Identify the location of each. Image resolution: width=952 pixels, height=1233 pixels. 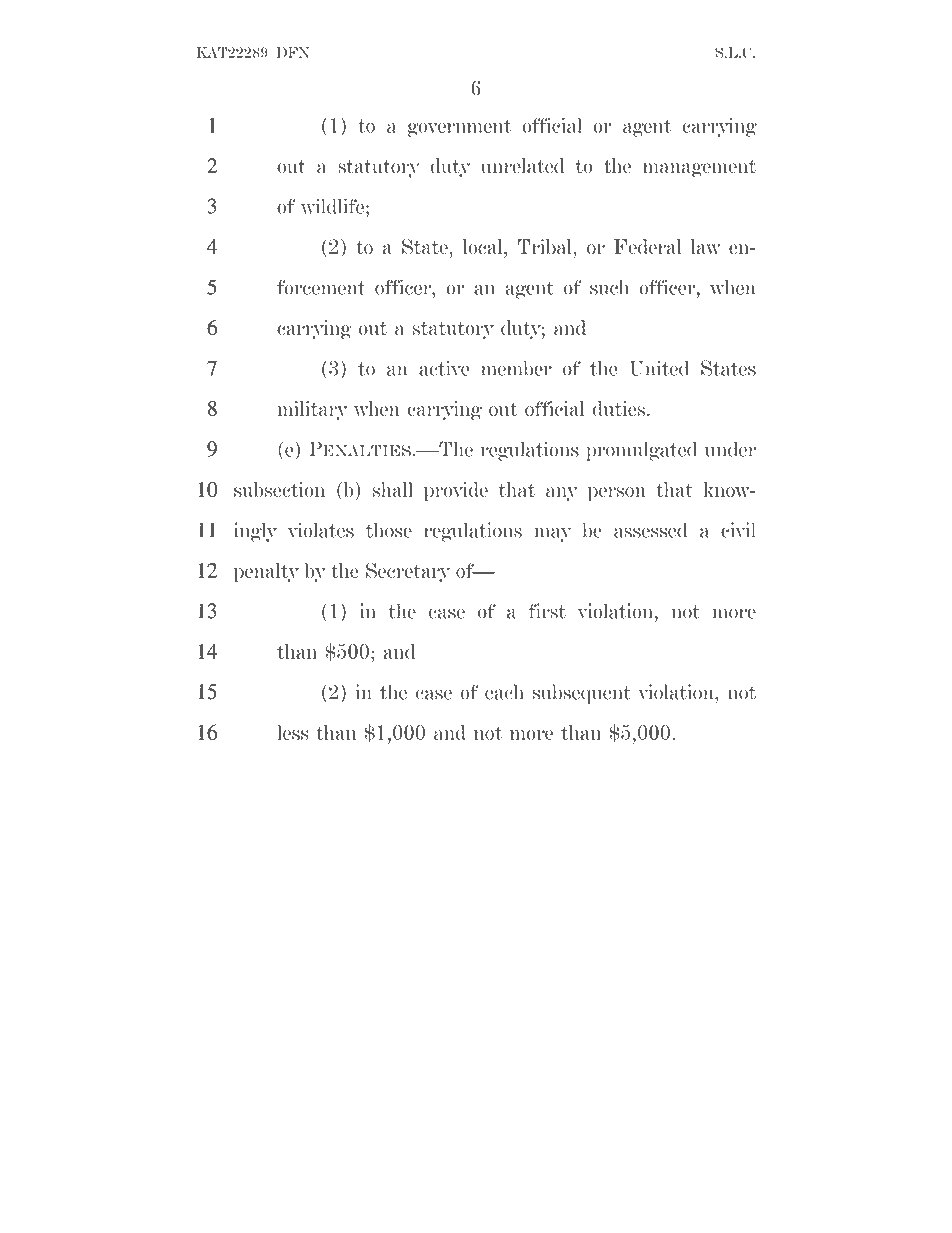
(504, 692).
